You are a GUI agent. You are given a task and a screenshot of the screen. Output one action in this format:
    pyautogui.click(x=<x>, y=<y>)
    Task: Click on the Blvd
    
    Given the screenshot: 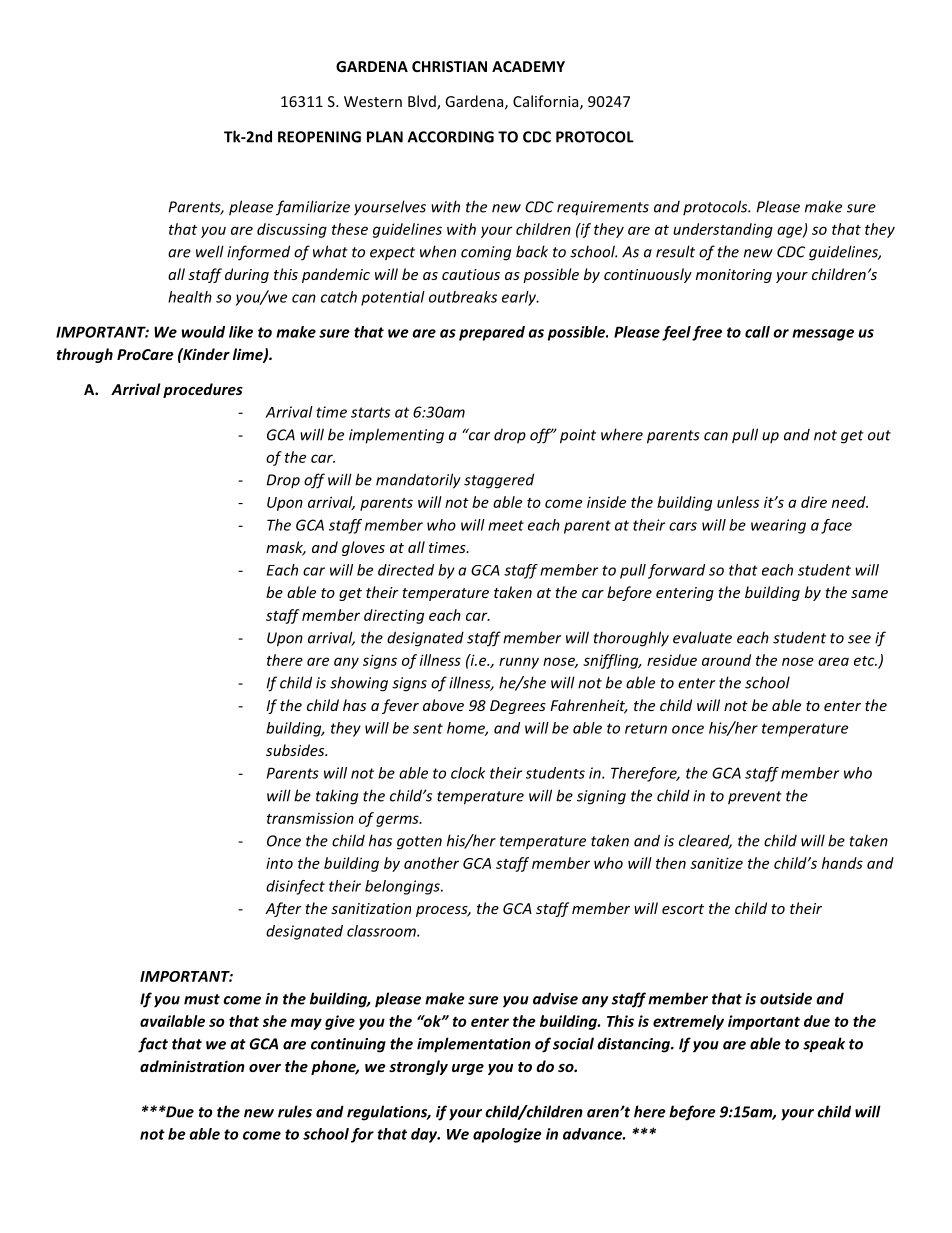 What is the action you would take?
    pyautogui.click(x=423, y=102)
